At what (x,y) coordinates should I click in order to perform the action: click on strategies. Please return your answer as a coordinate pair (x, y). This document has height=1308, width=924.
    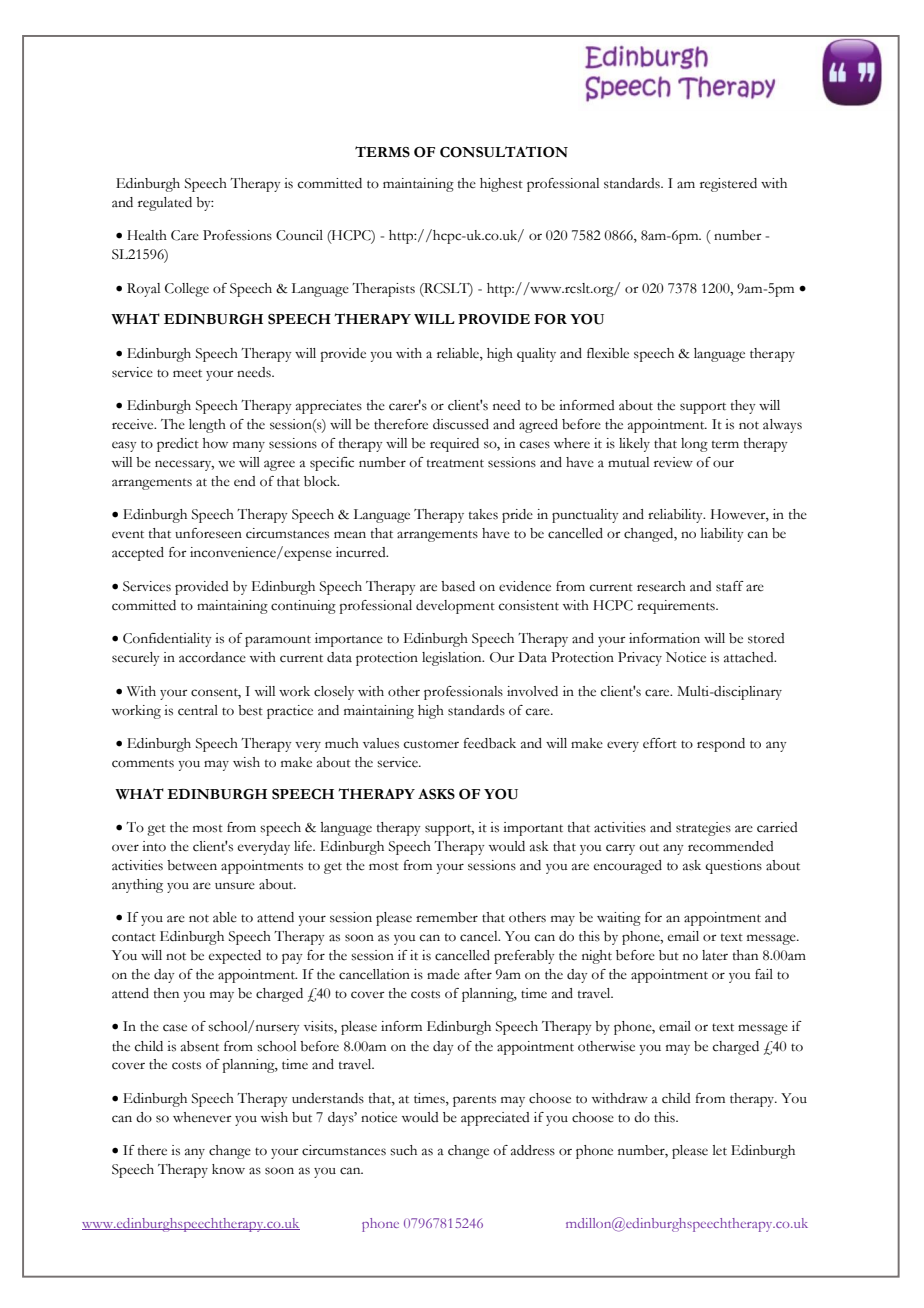
    Looking at the image, I should click on (703, 829).
